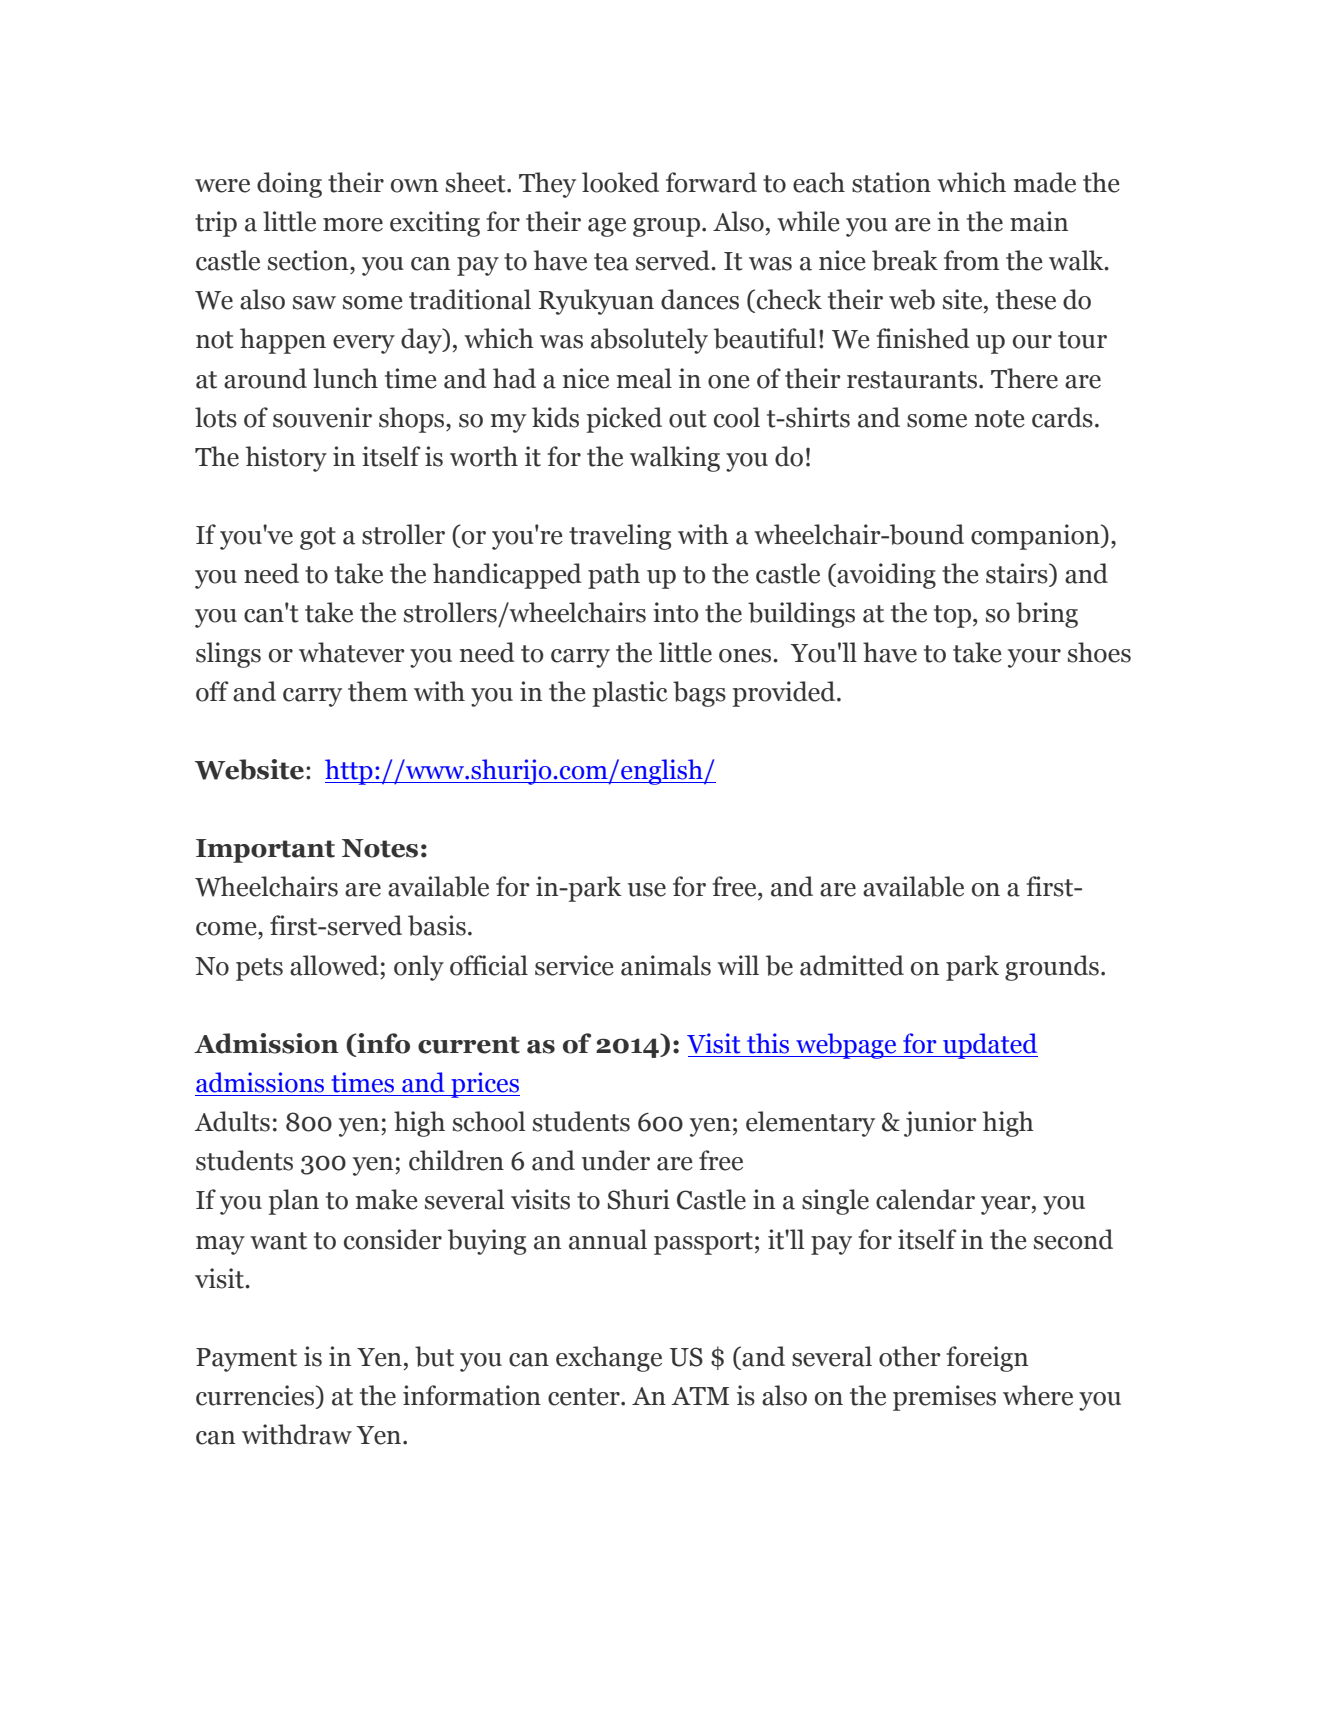 The image size is (1331, 1722). Describe the element at coordinates (353, 225) in the screenshot. I see `more` at that location.
